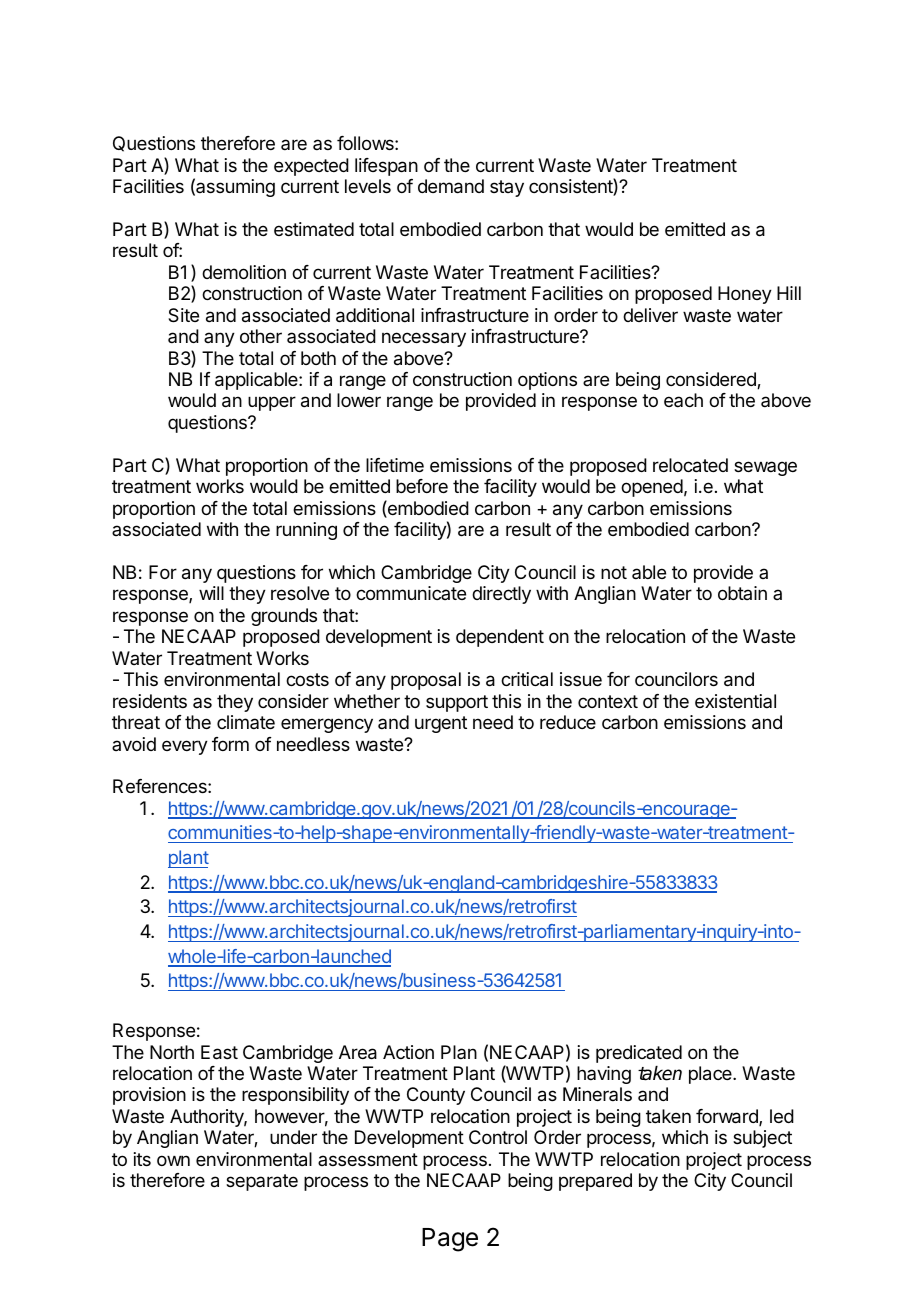 This screenshot has width=924, height=1308. Describe the element at coordinates (211, 593) in the screenshot. I see `will` at that location.
